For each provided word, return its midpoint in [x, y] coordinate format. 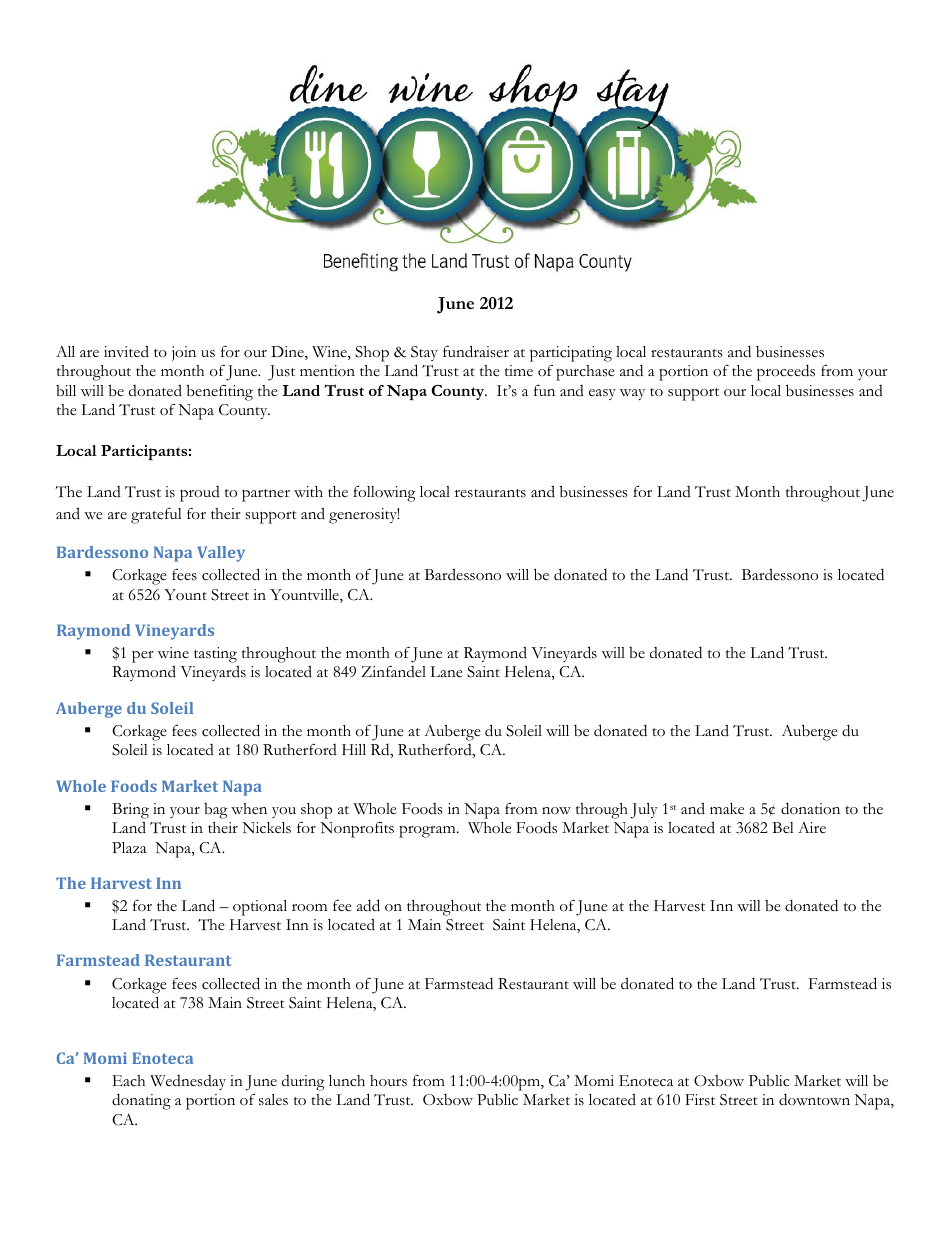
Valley [221, 554]
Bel [783, 828]
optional [260, 908]
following [384, 494]
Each [128, 1081]
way [632, 394]
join [184, 353]
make [727, 809]
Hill [354, 749]
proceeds [786, 372]
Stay [424, 353]
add [368, 905]
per [143, 657]
